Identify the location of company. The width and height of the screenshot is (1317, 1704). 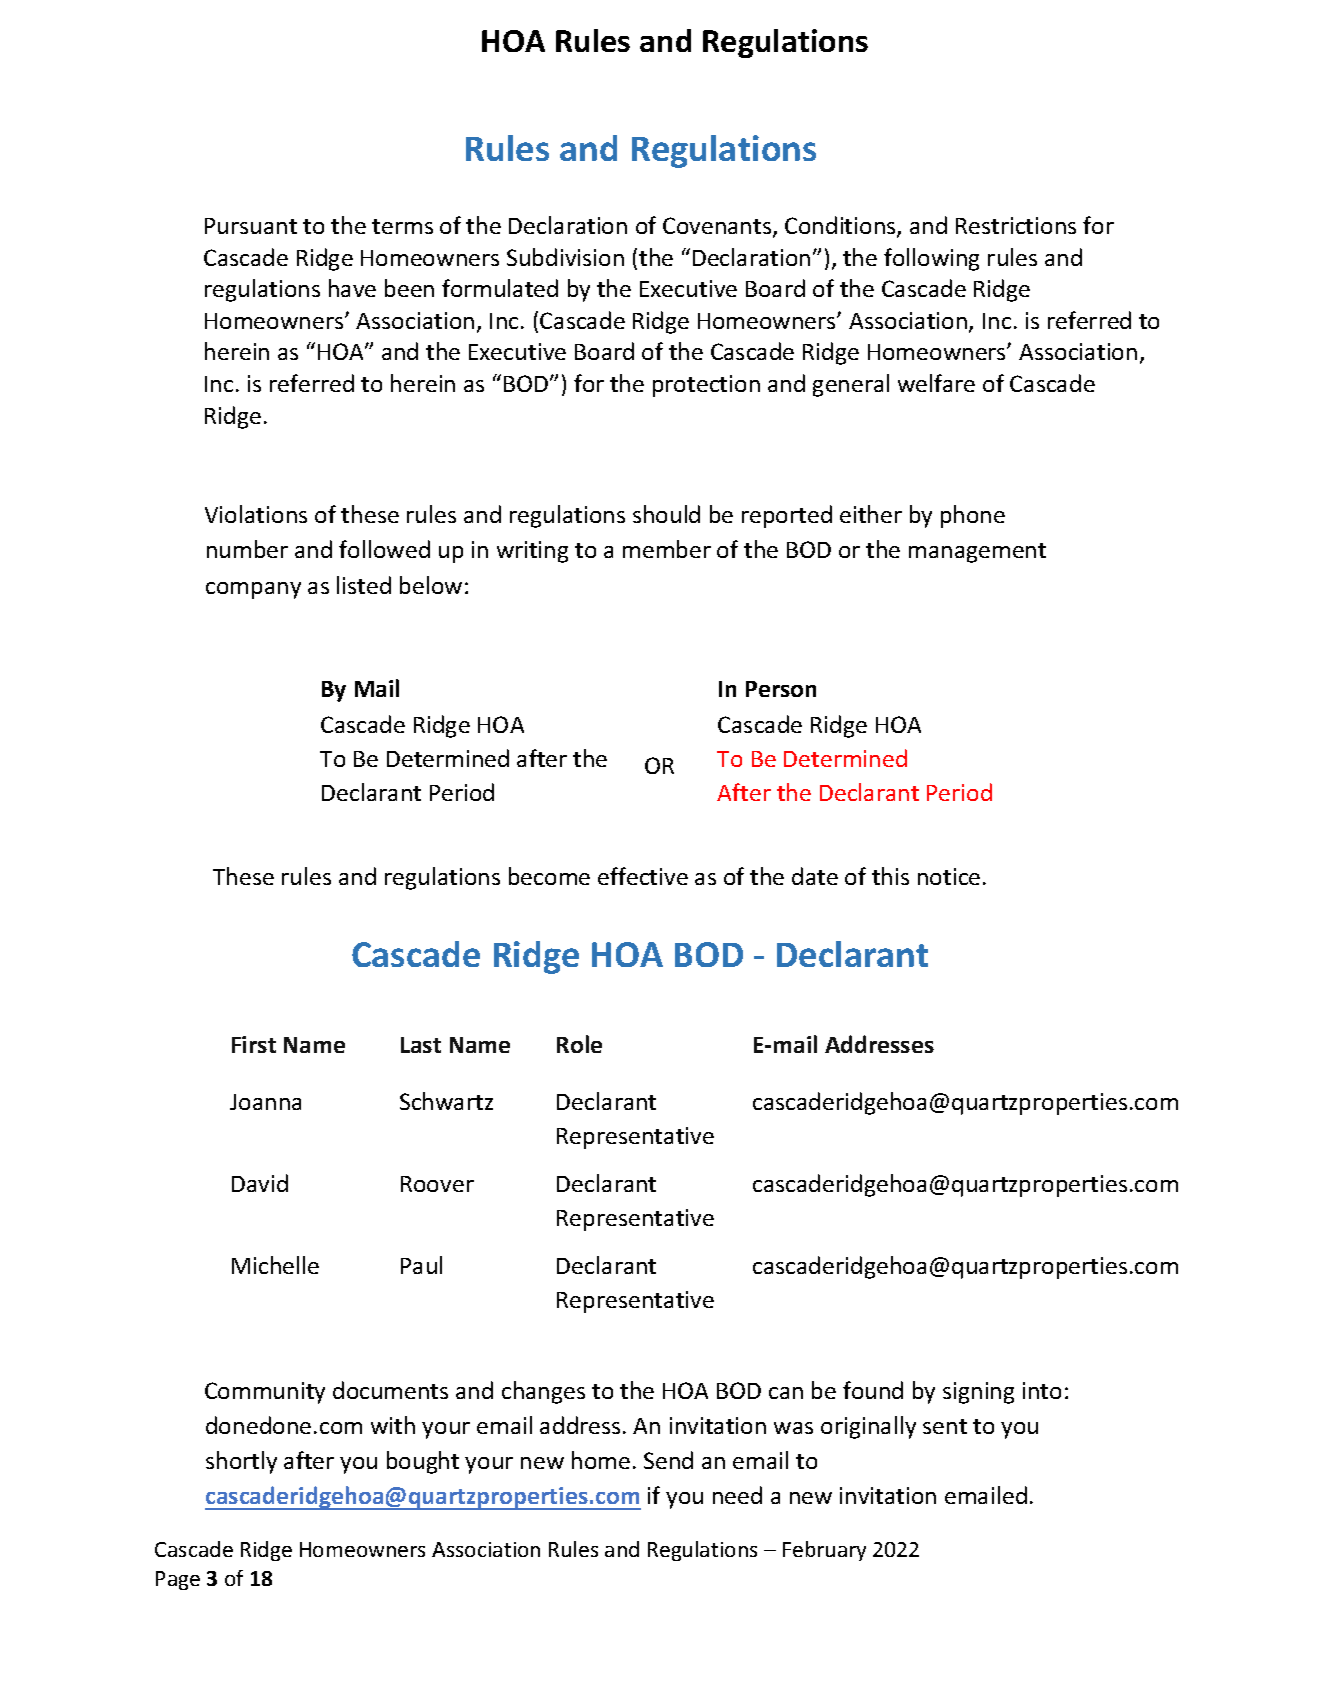
(253, 590).
